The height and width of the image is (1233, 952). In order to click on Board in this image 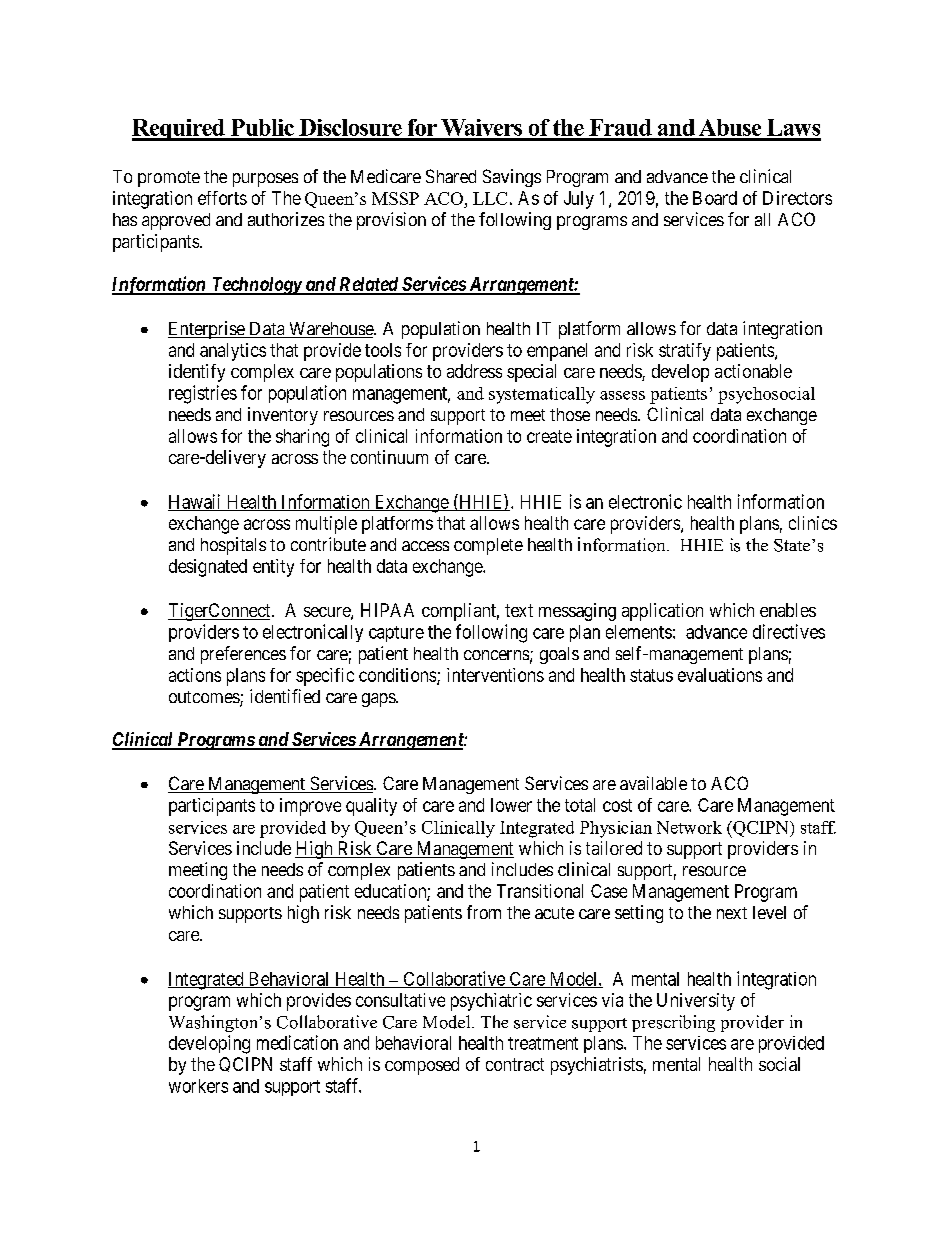, I will do `click(715, 198)`.
